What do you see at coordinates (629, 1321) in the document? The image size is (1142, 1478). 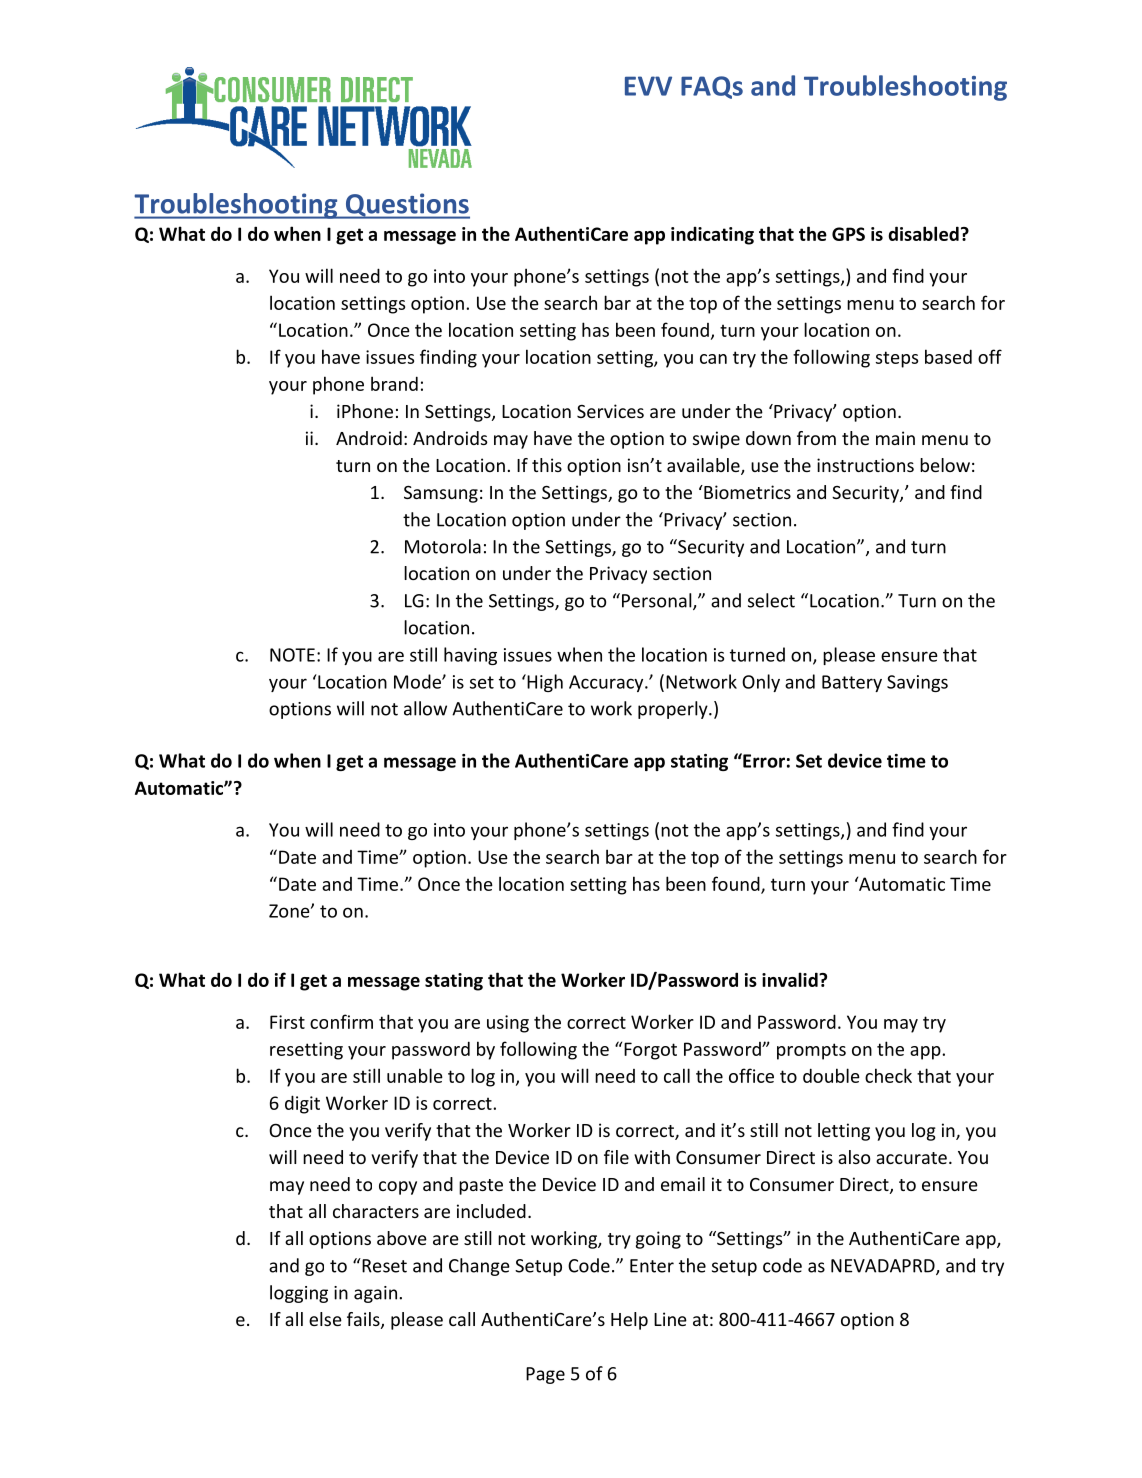 I see `Help` at bounding box center [629, 1321].
